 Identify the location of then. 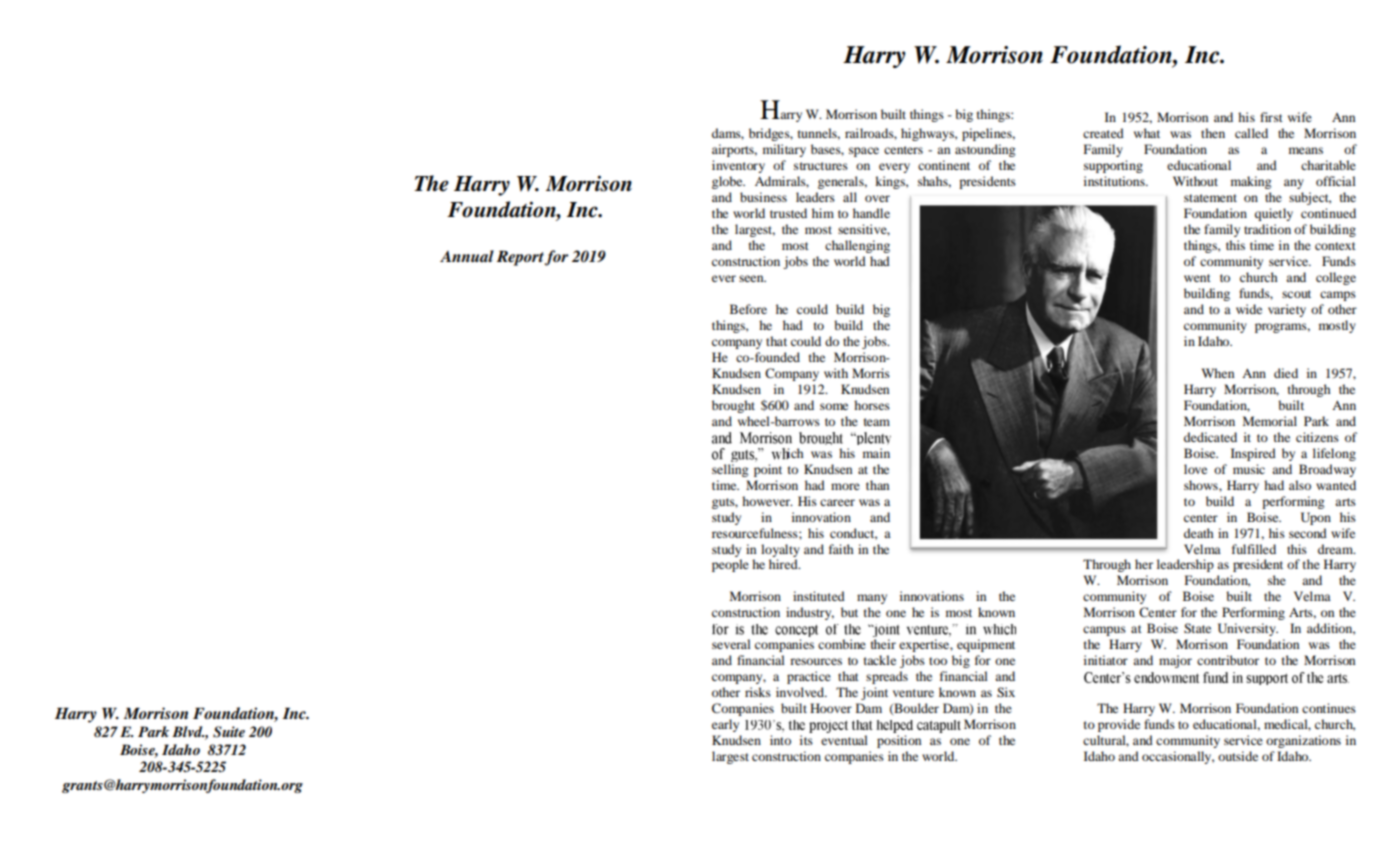
(1213, 133).
